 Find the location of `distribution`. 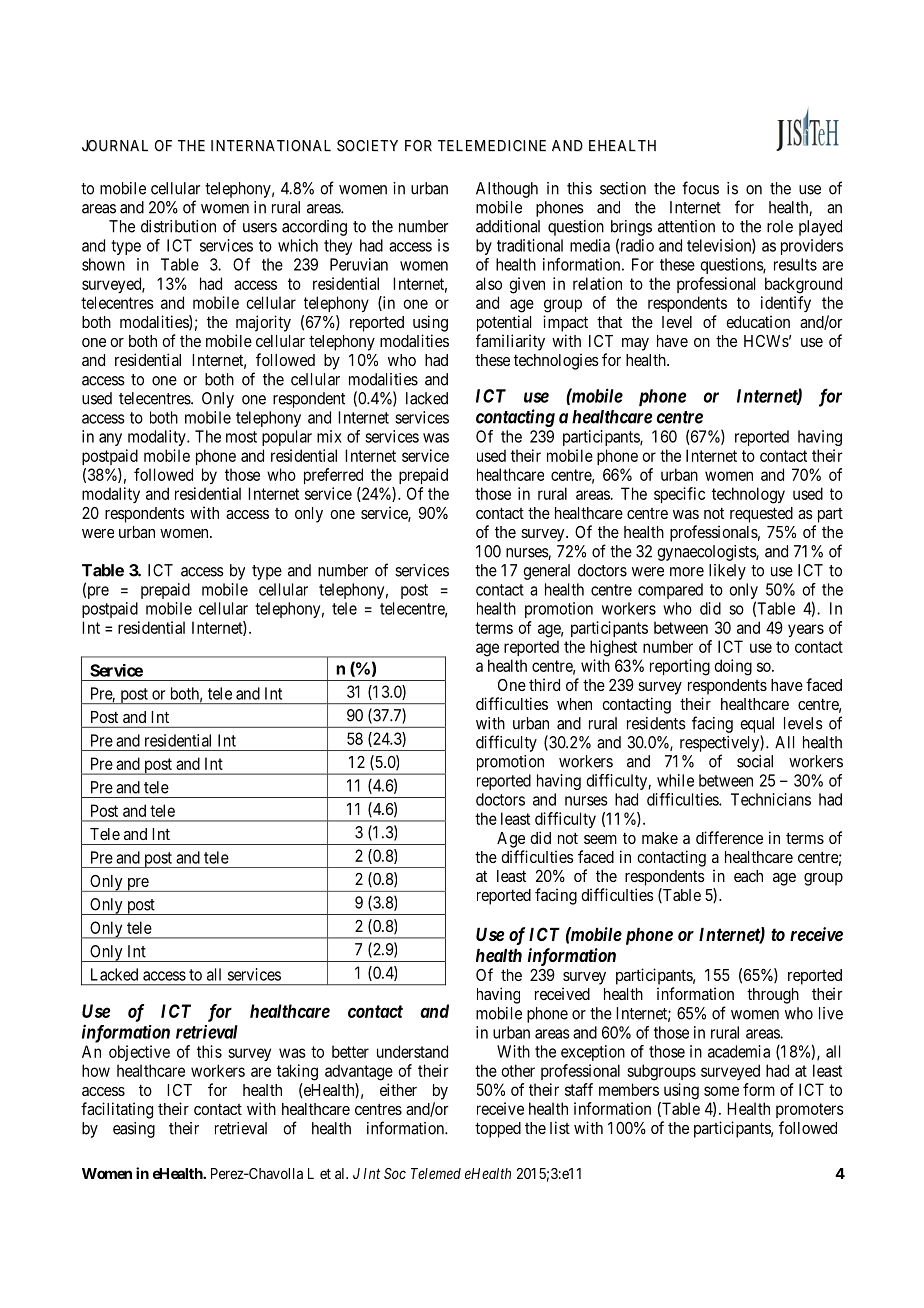

distribution is located at coordinates (178, 226).
